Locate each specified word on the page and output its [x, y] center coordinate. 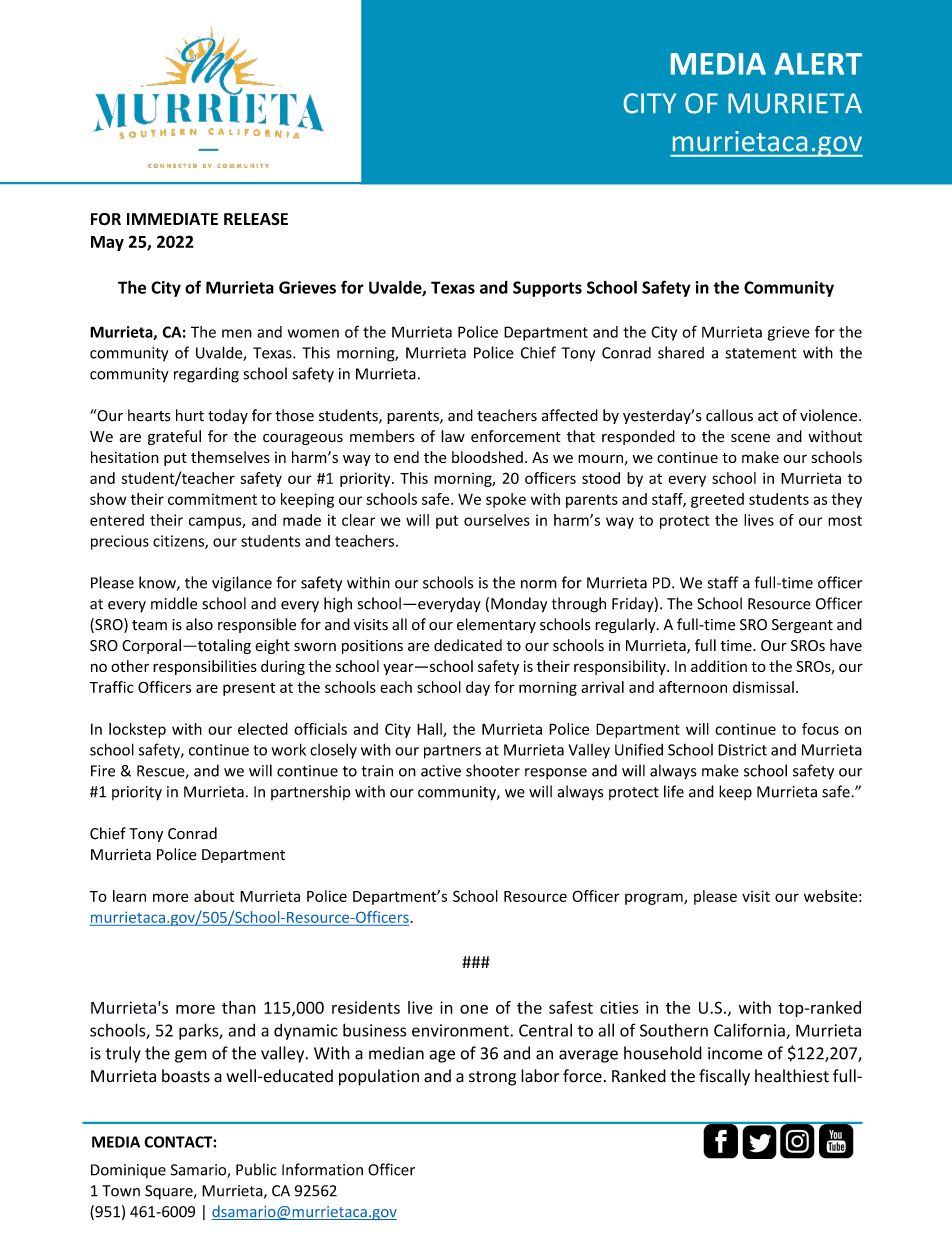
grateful [174, 437]
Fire [103, 771]
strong [492, 1078]
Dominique [128, 1171]
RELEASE [256, 219]
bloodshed [487, 457]
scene [750, 438]
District [742, 750]
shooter [493, 770]
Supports [547, 289]
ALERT [818, 64]
